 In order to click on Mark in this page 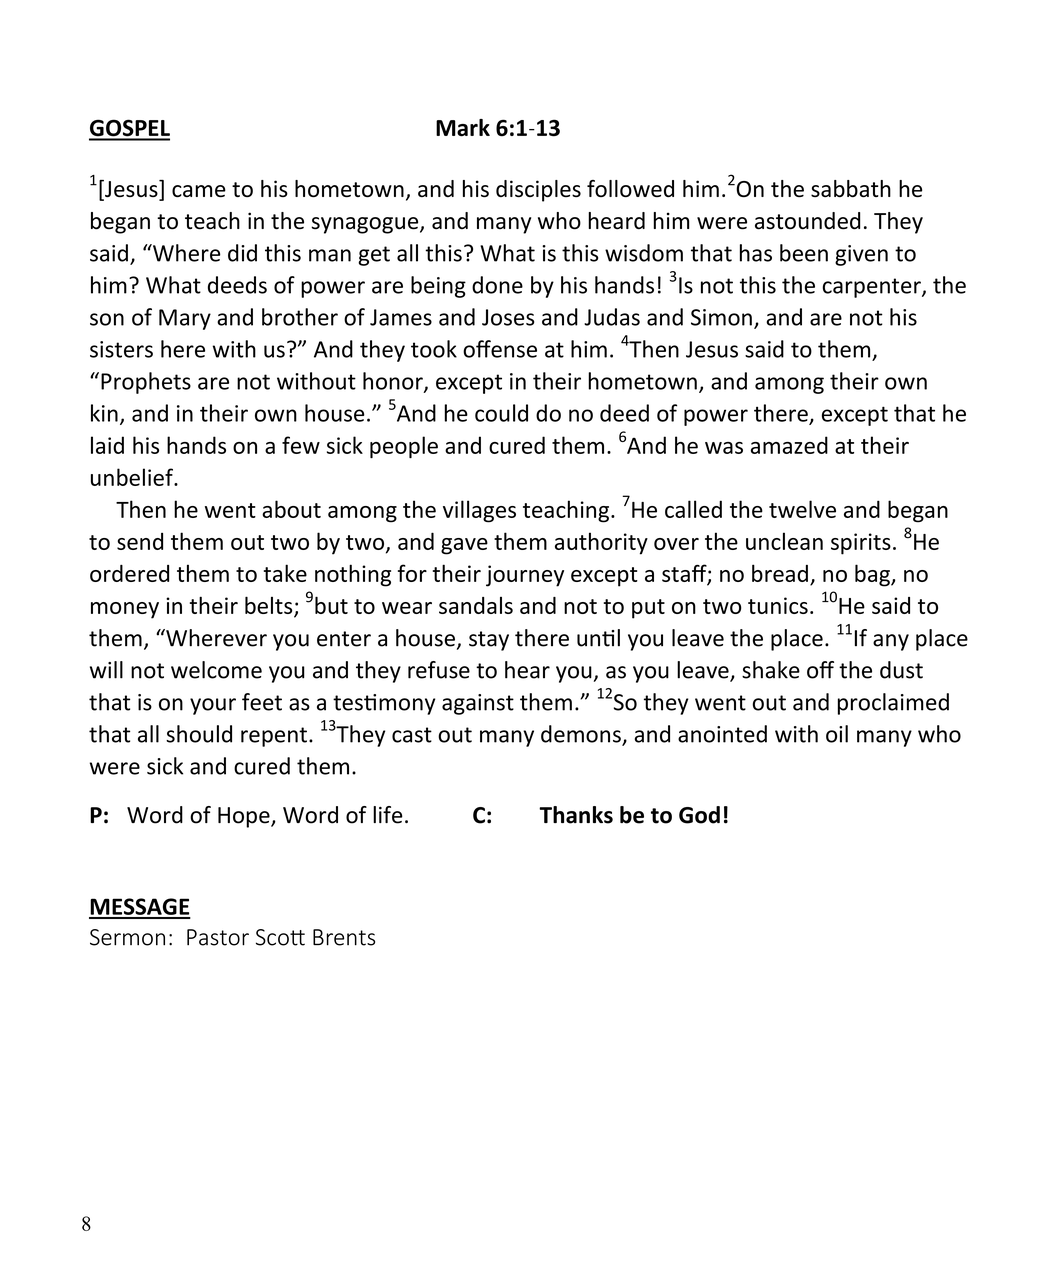, I will do `click(463, 128)`.
